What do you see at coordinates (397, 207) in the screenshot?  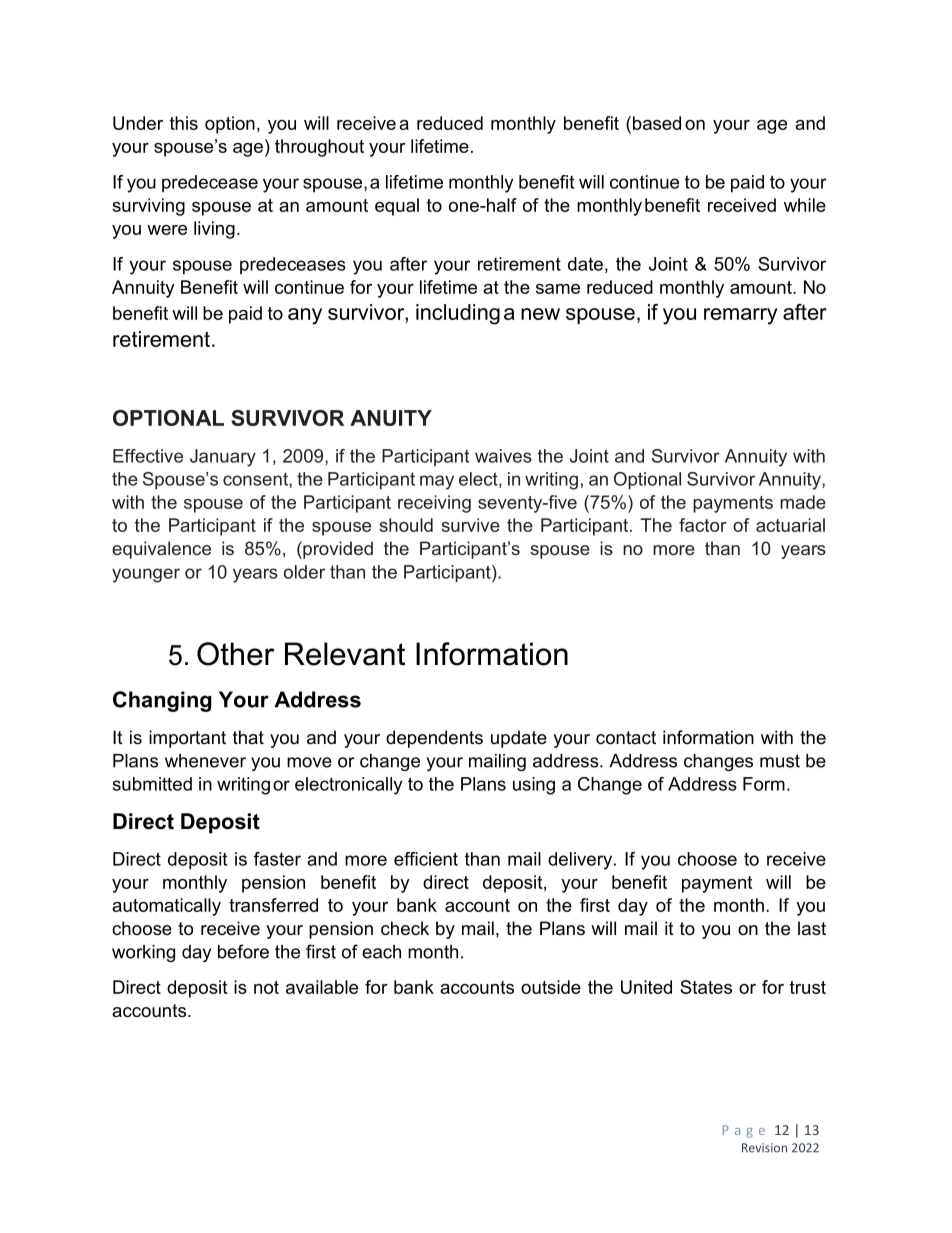 I see `equal` at bounding box center [397, 207].
